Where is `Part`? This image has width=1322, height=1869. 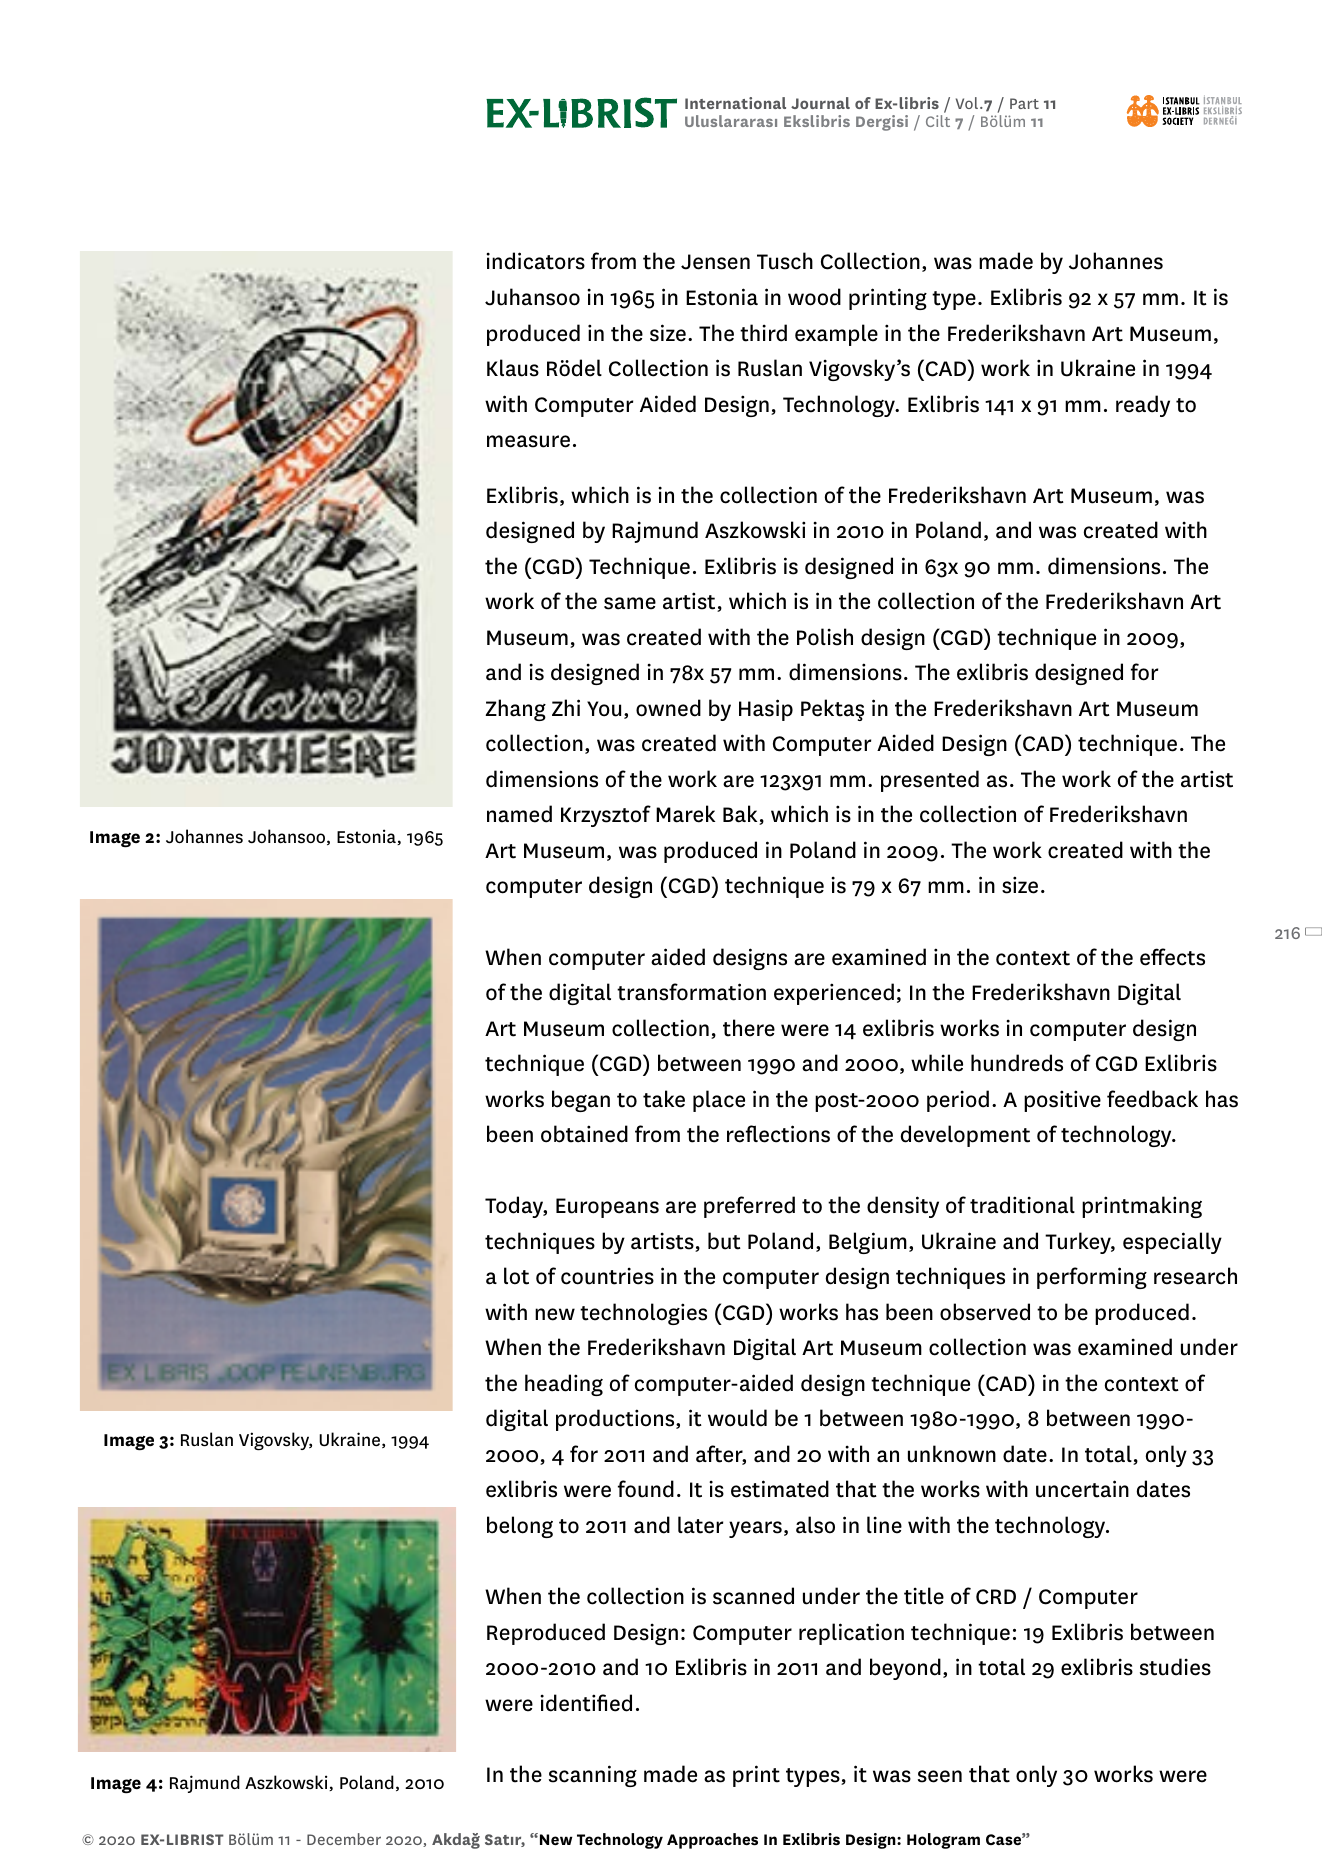 Part is located at coordinates (1024, 103).
